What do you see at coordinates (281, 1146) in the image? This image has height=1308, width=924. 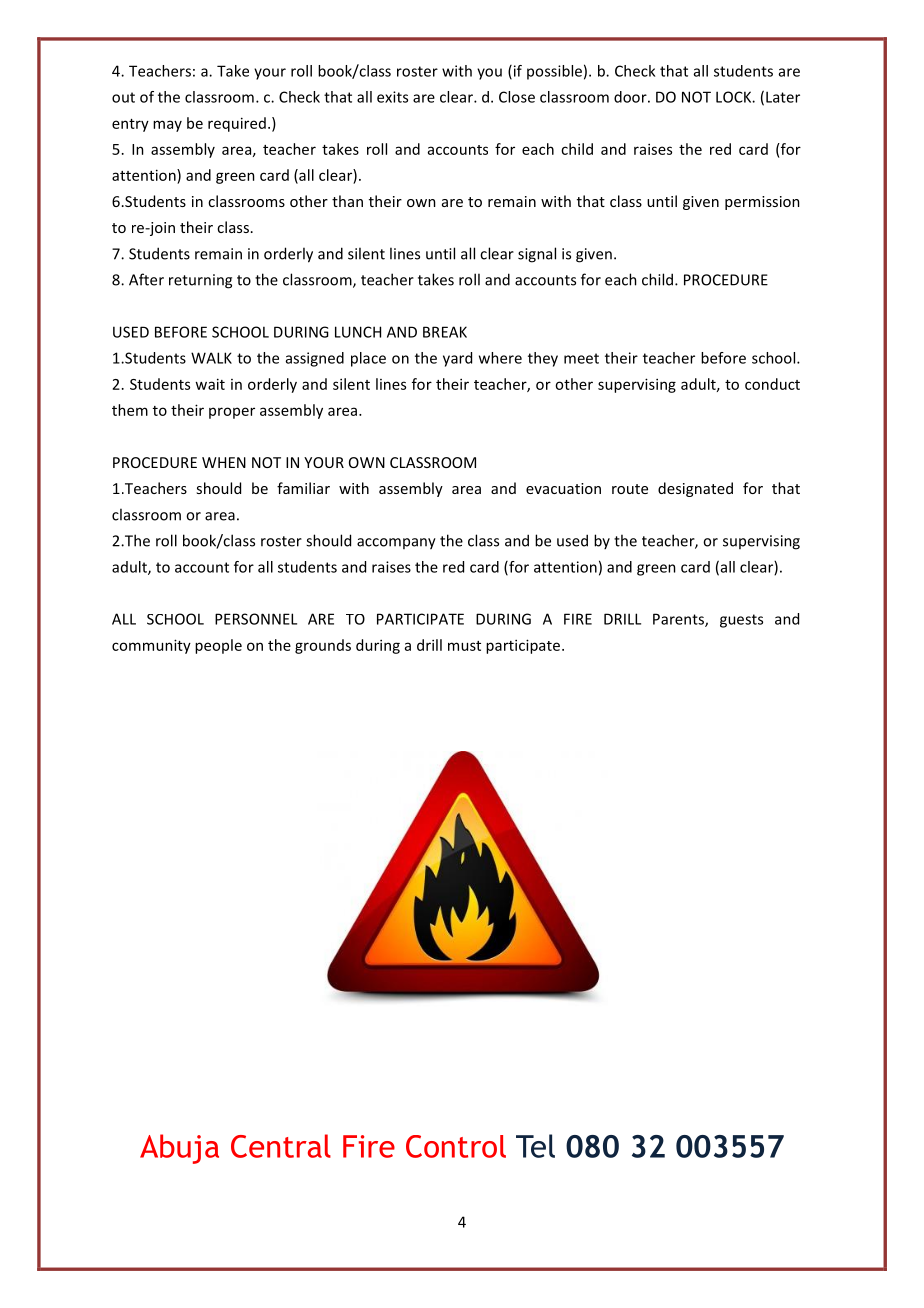 I see `Central` at bounding box center [281, 1146].
